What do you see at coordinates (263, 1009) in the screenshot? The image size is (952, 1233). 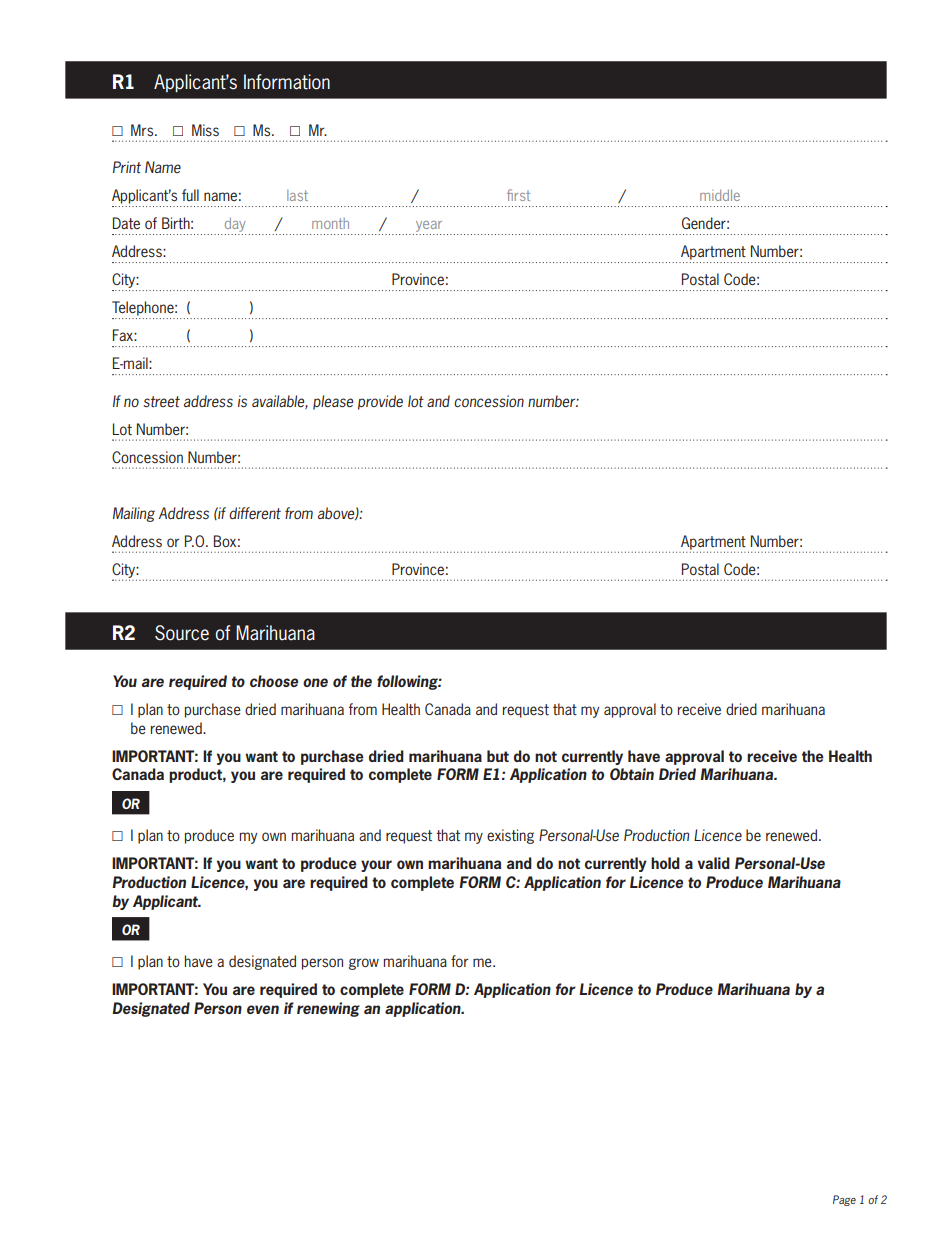 I see `even` at bounding box center [263, 1009].
